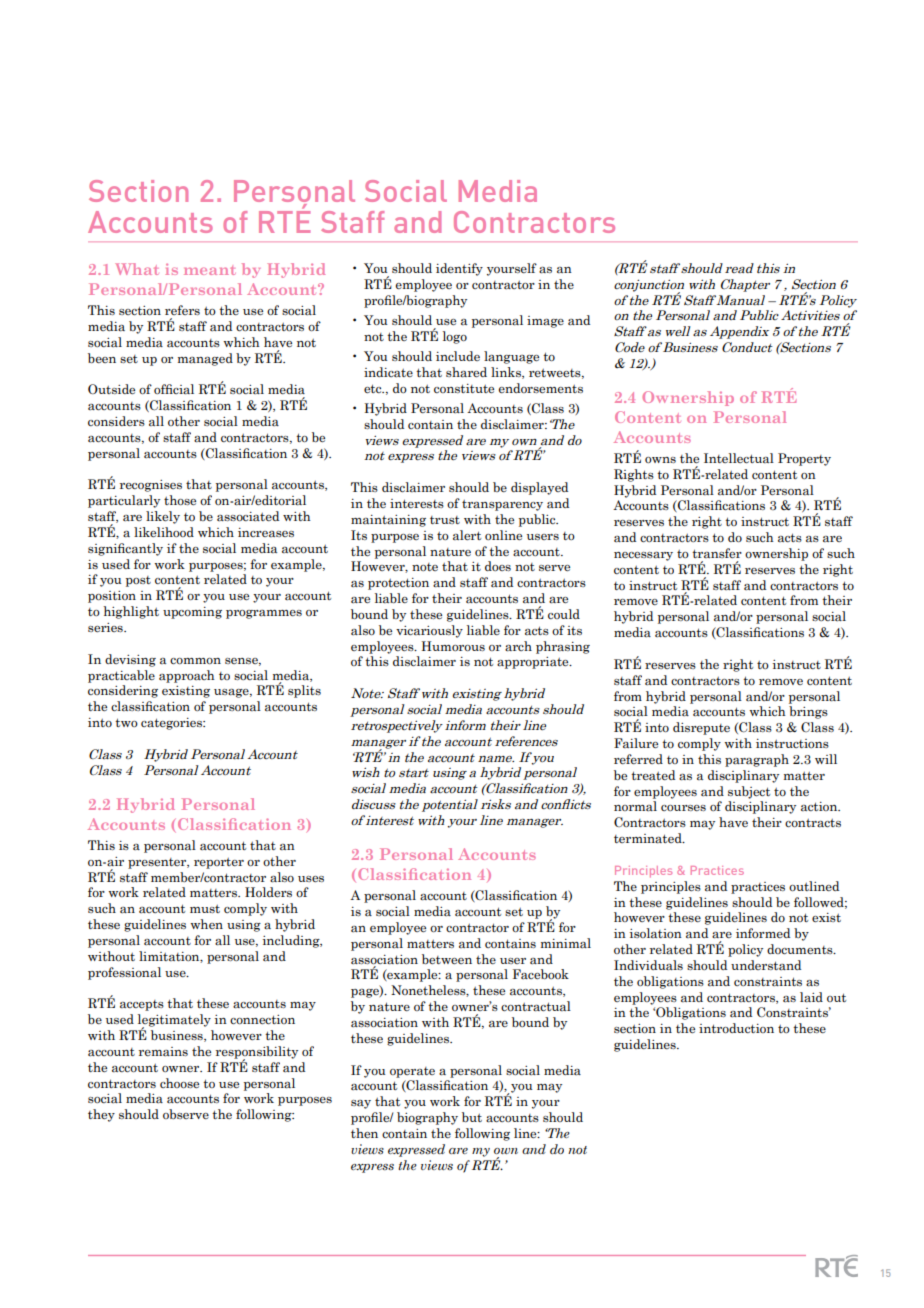  I want to click on Humorous, so click(453, 646).
